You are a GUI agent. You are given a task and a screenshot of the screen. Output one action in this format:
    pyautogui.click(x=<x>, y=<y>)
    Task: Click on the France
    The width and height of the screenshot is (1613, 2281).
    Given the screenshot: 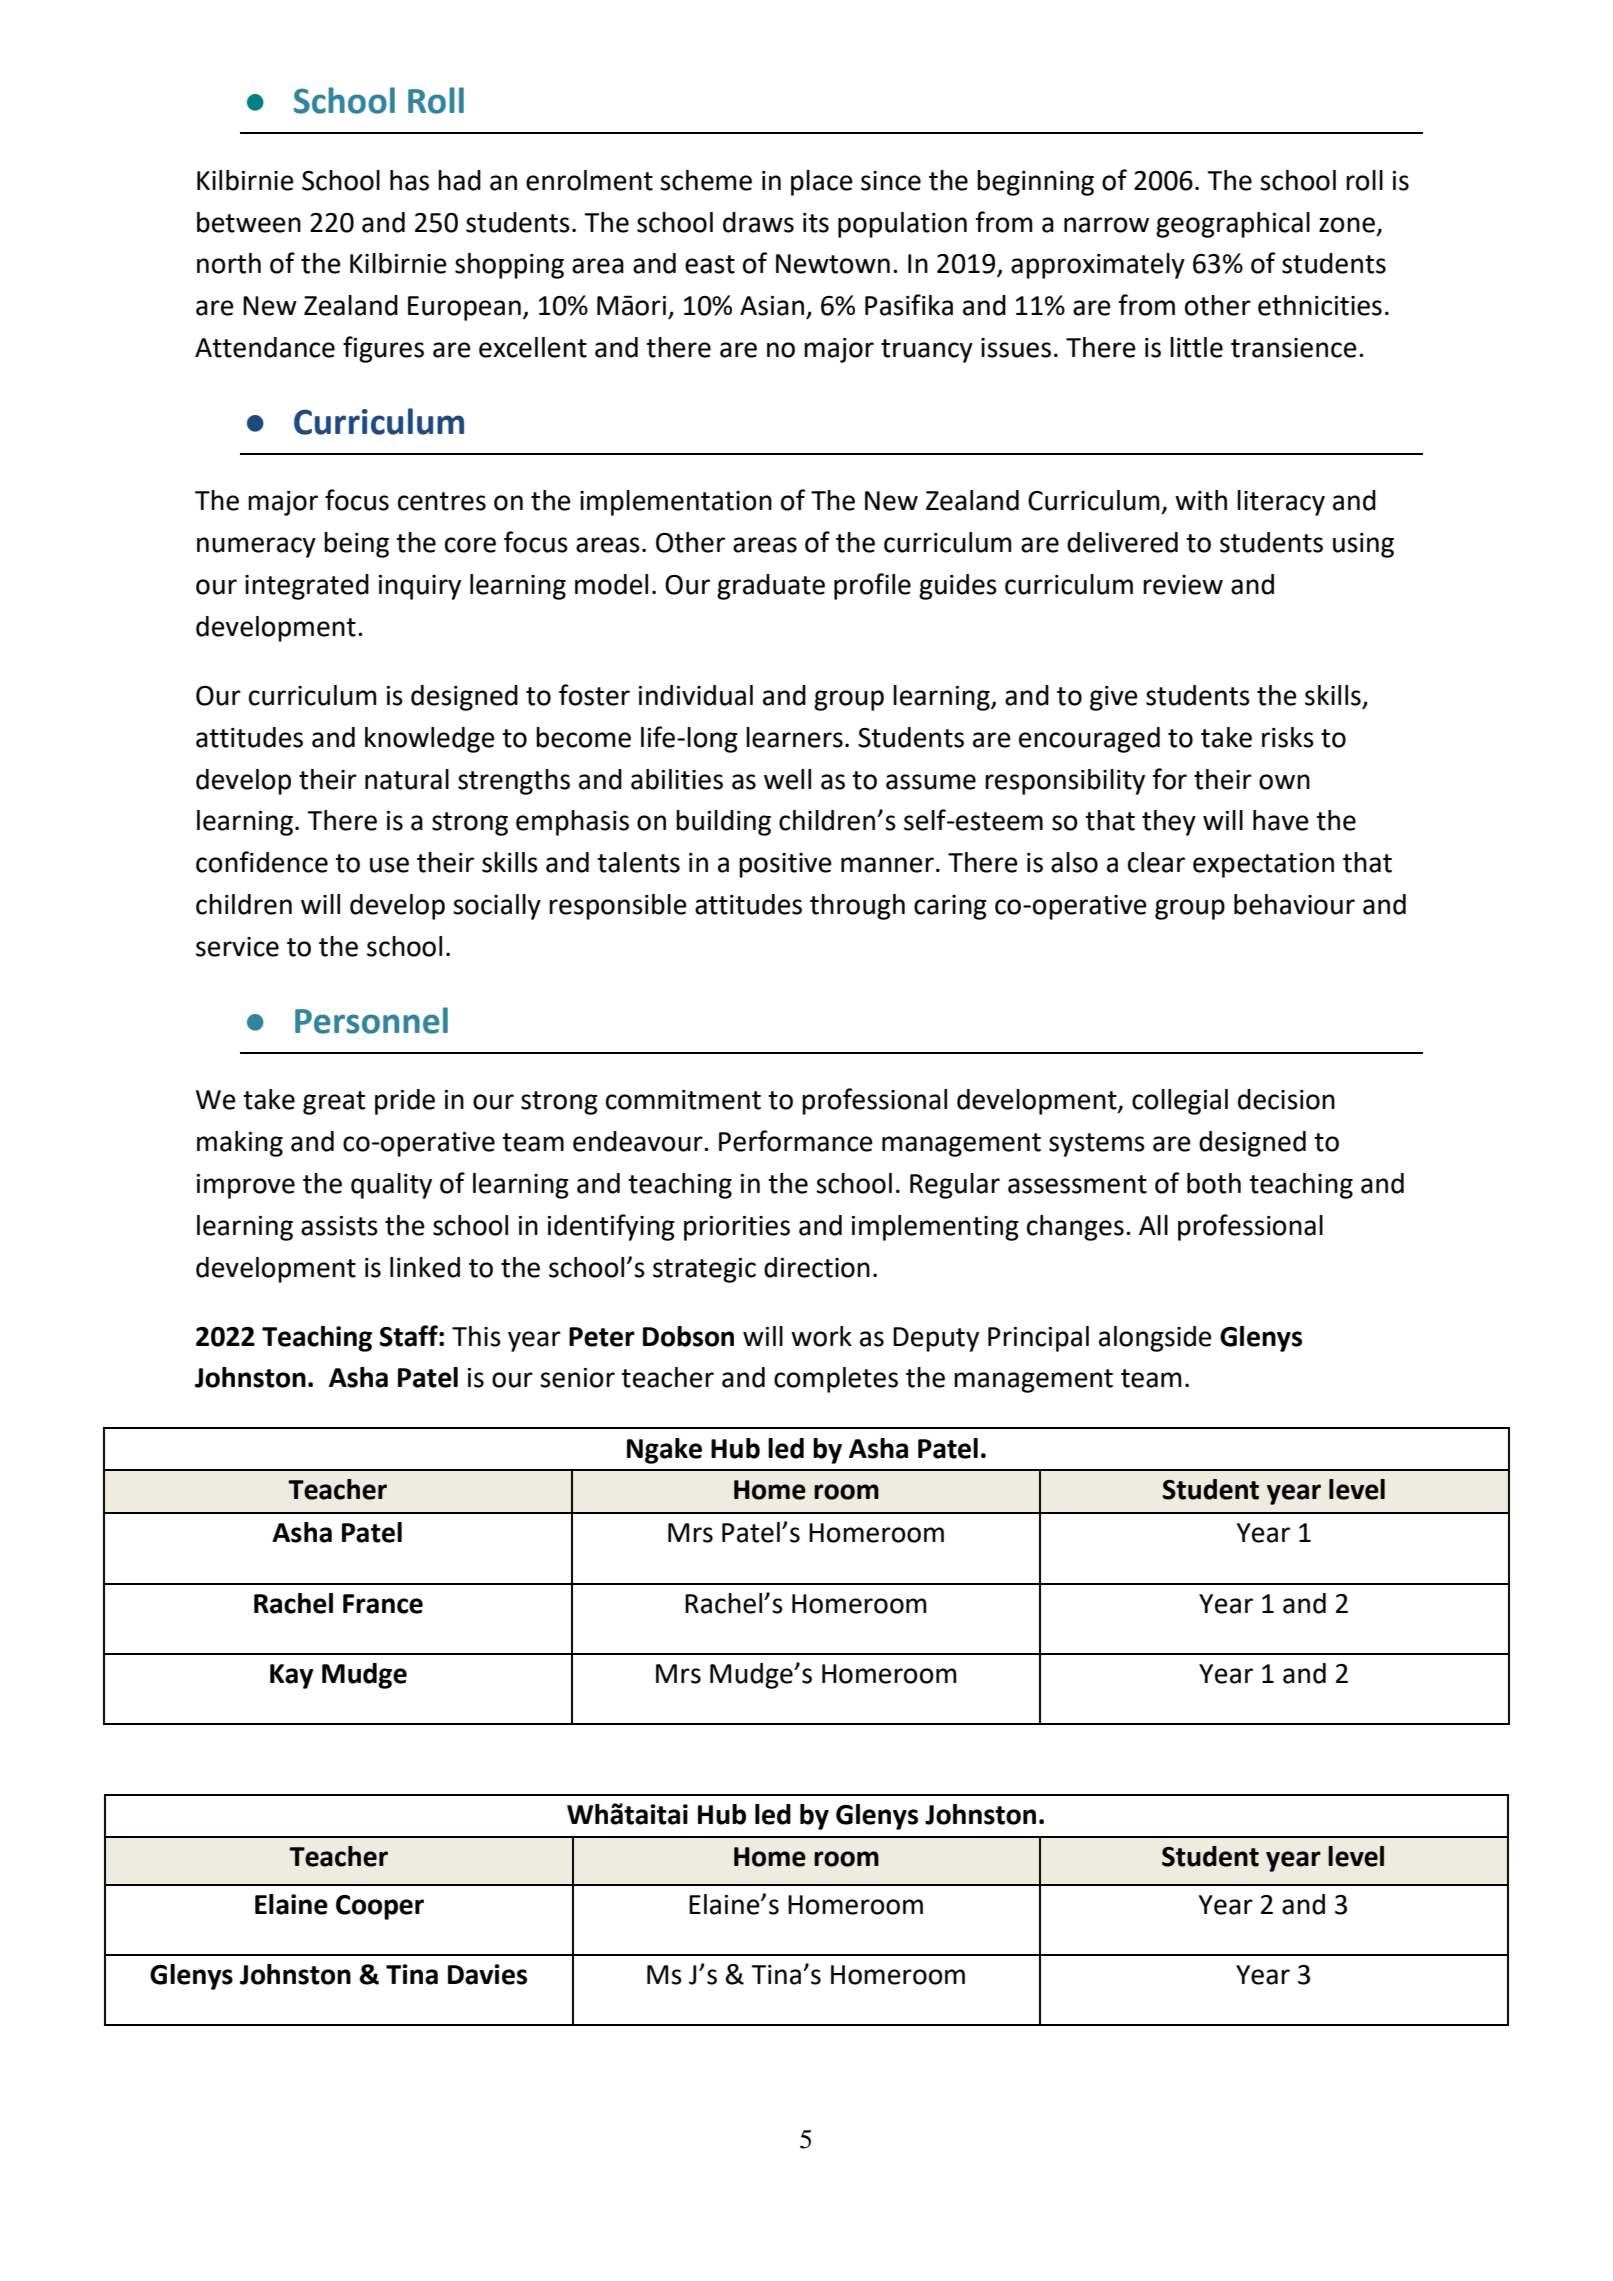 What is the action you would take?
    pyautogui.click(x=383, y=1604)
